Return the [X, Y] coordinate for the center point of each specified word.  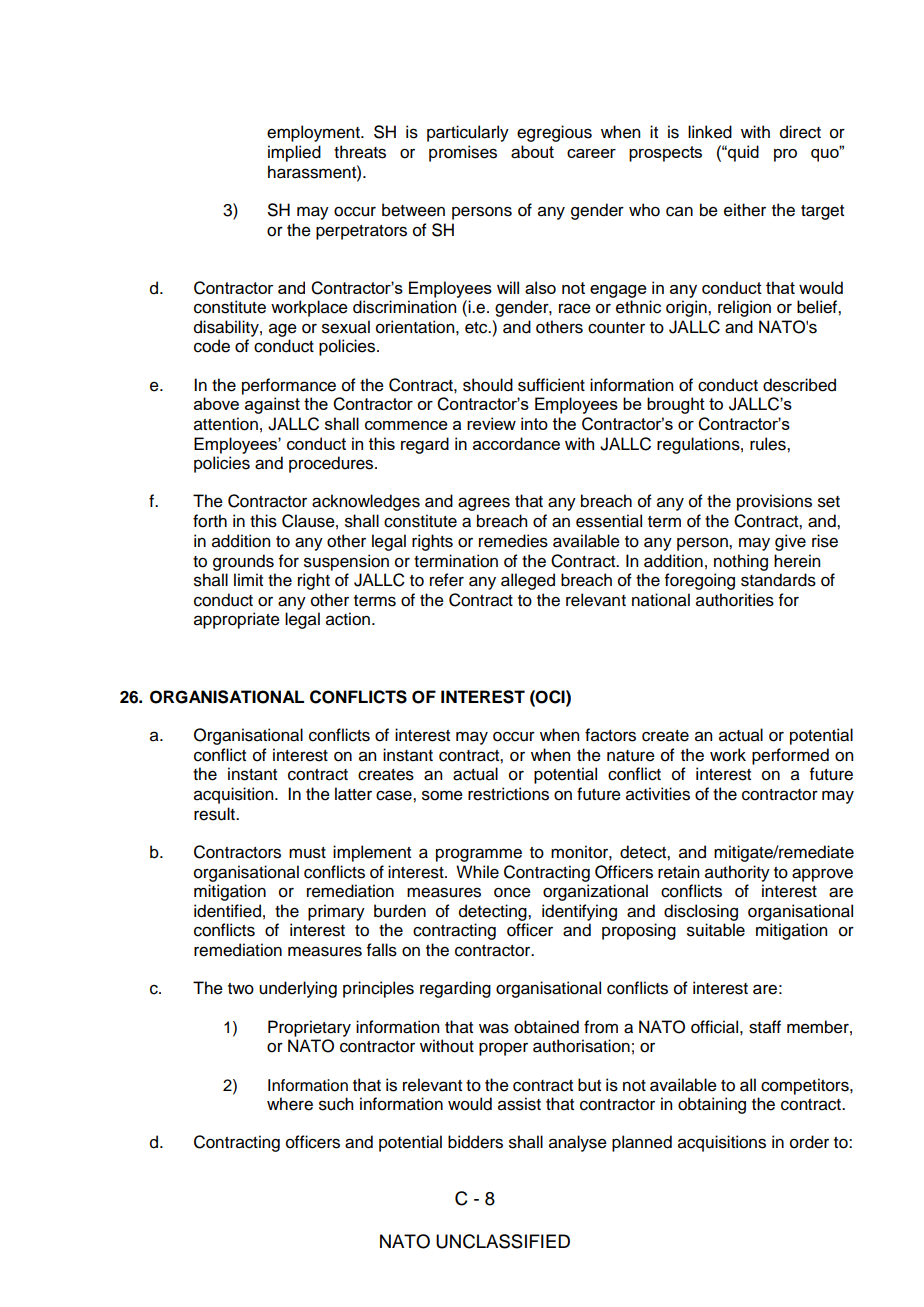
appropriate [237, 620]
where [290, 1104]
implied [294, 153]
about [532, 152]
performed [790, 756]
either [745, 210]
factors [610, 735]
